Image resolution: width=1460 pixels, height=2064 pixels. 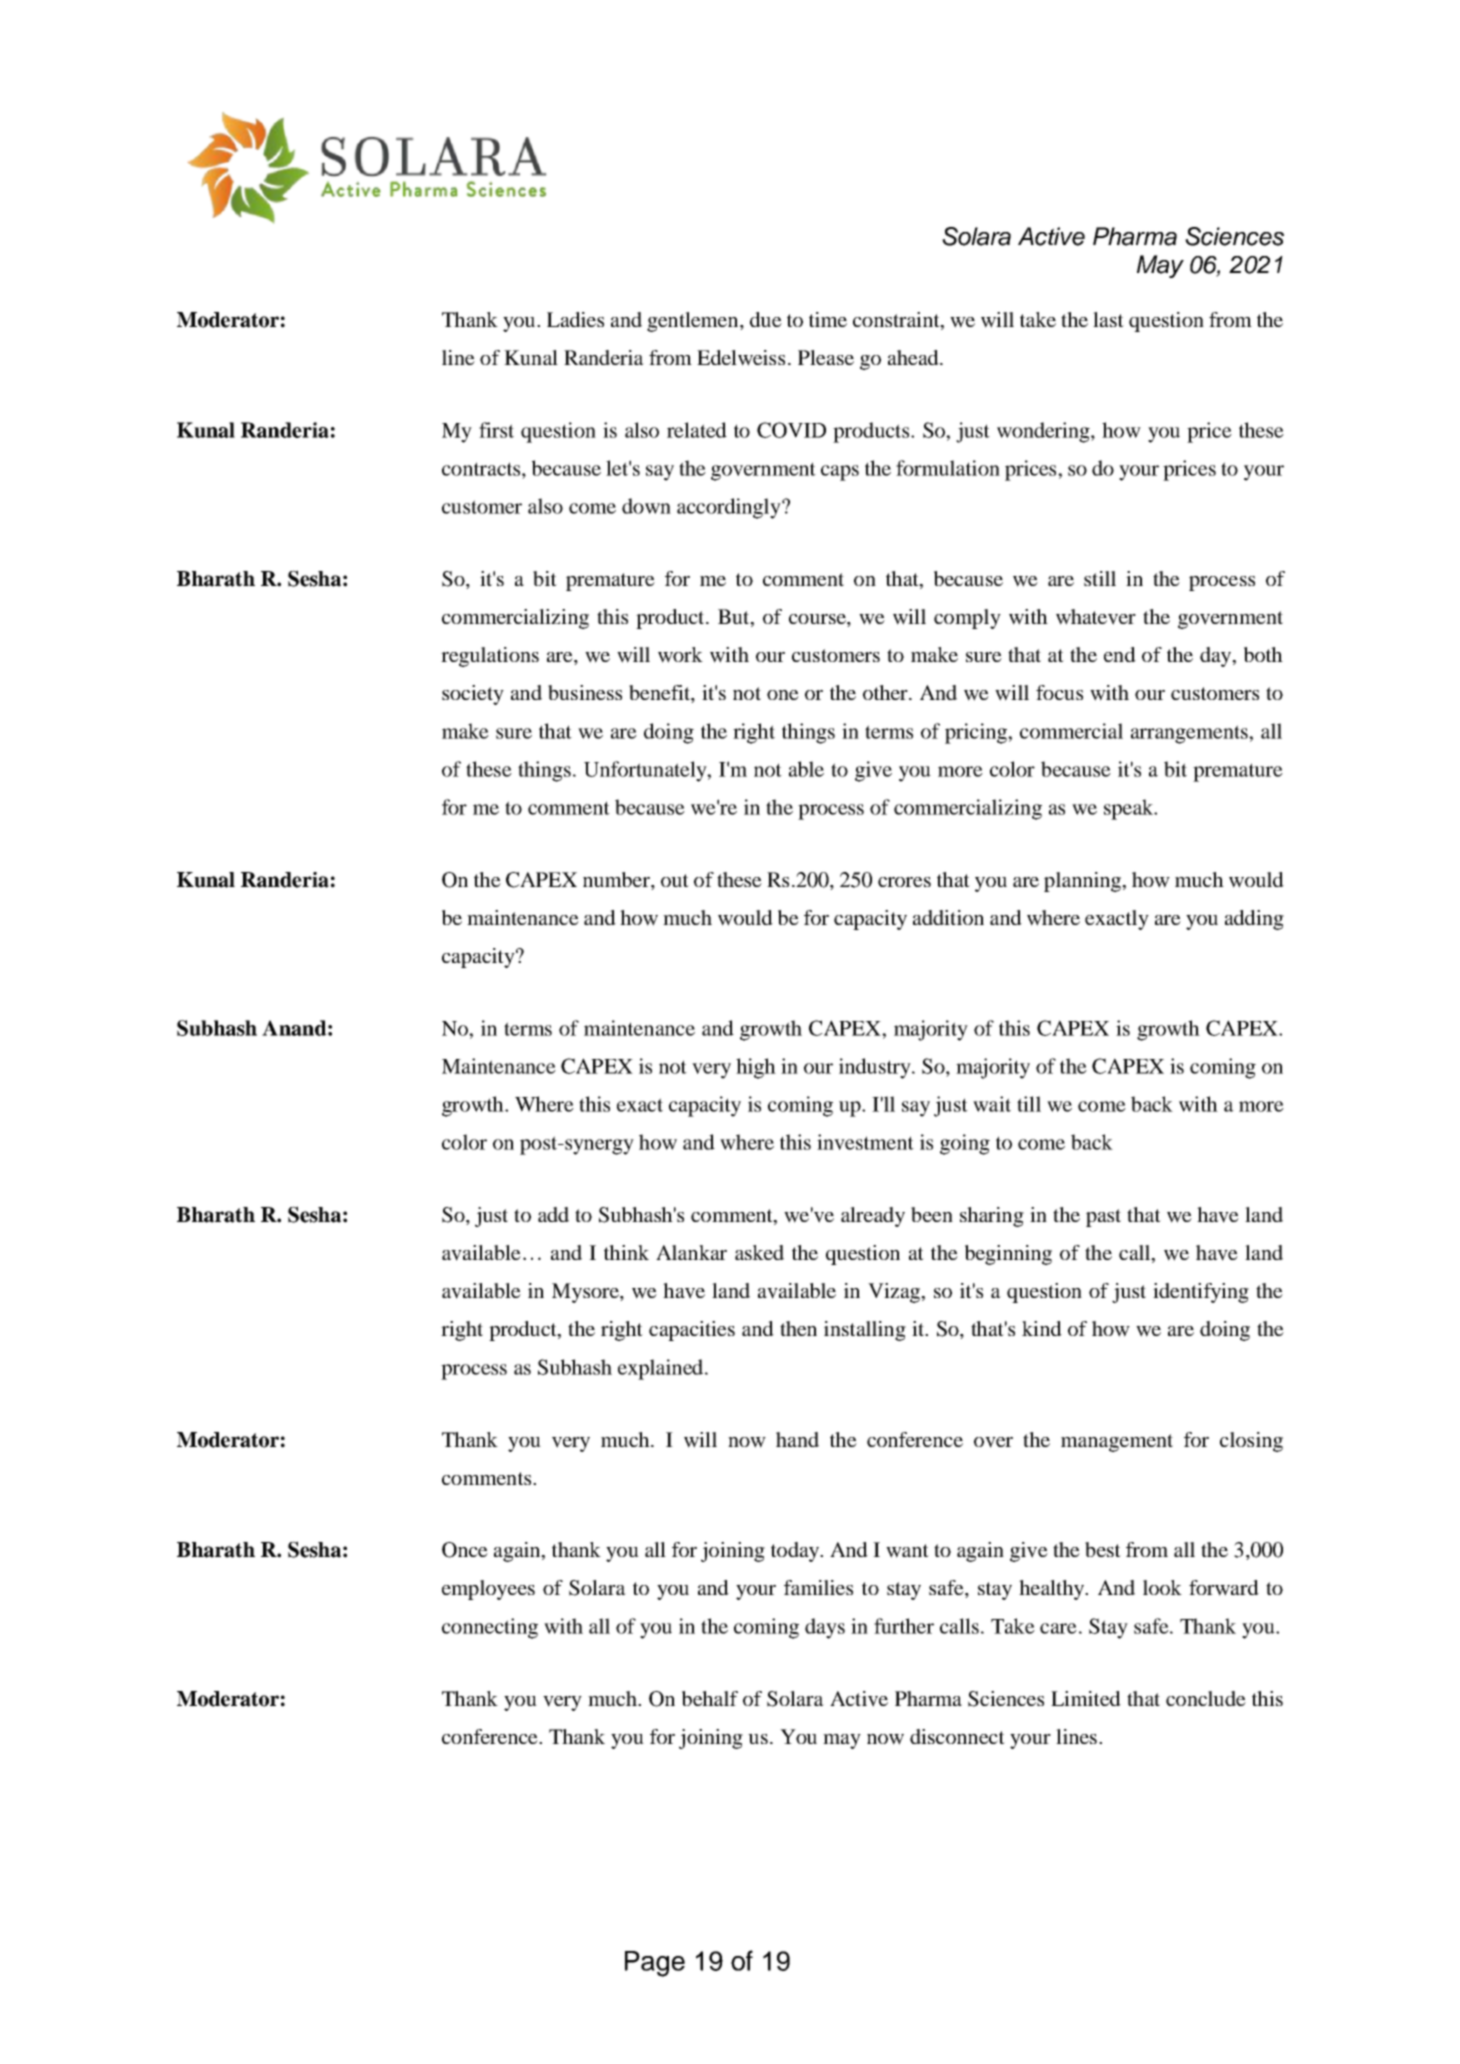 What do you see at coordinates (904, 882) in the image?
I see `crores` at bounding box center [904, 882].
